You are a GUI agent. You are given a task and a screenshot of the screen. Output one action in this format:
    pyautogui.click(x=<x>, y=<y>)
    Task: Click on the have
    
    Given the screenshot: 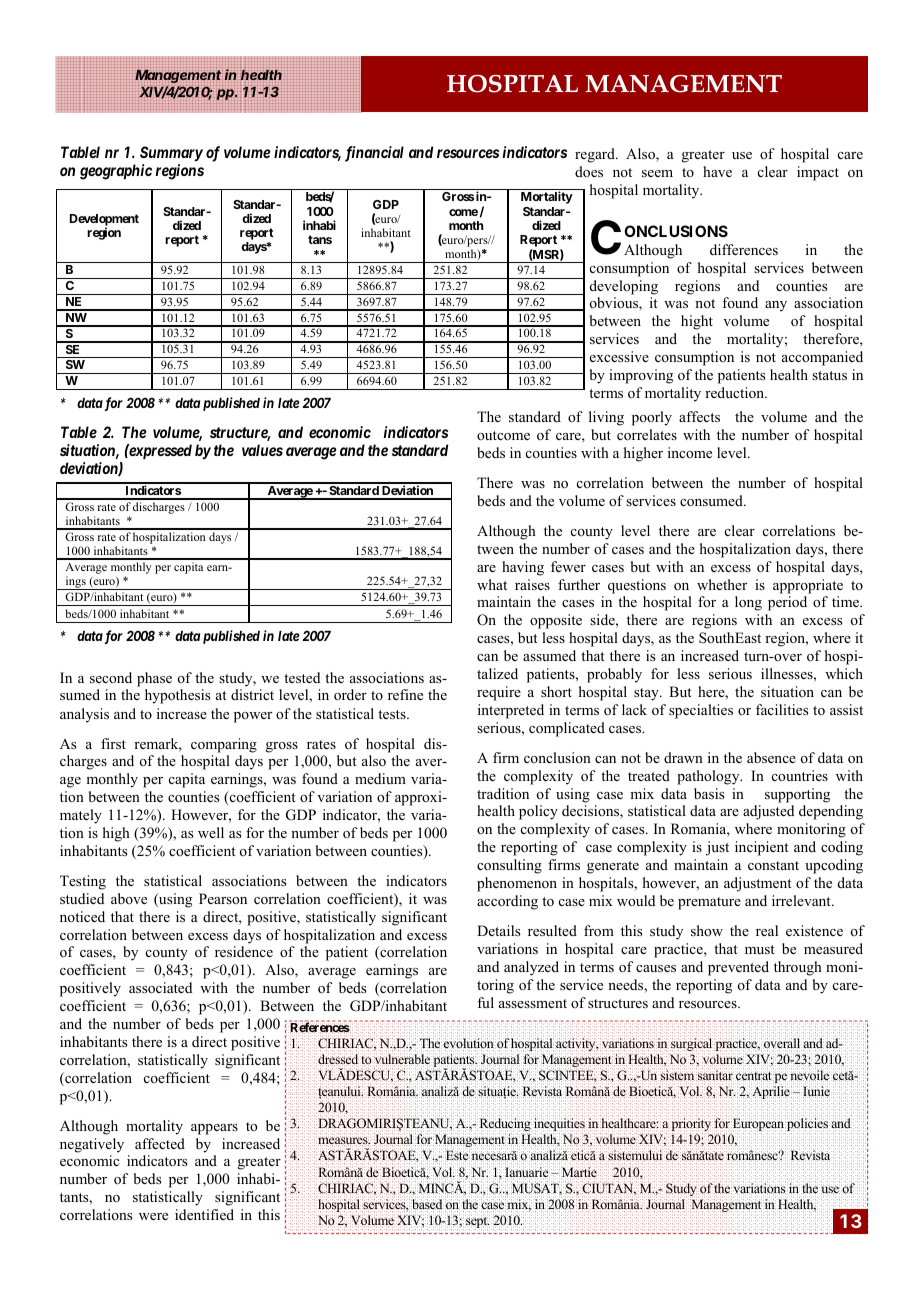 What is the action you would take?
    pyautogui.click(x=717, y=171)
